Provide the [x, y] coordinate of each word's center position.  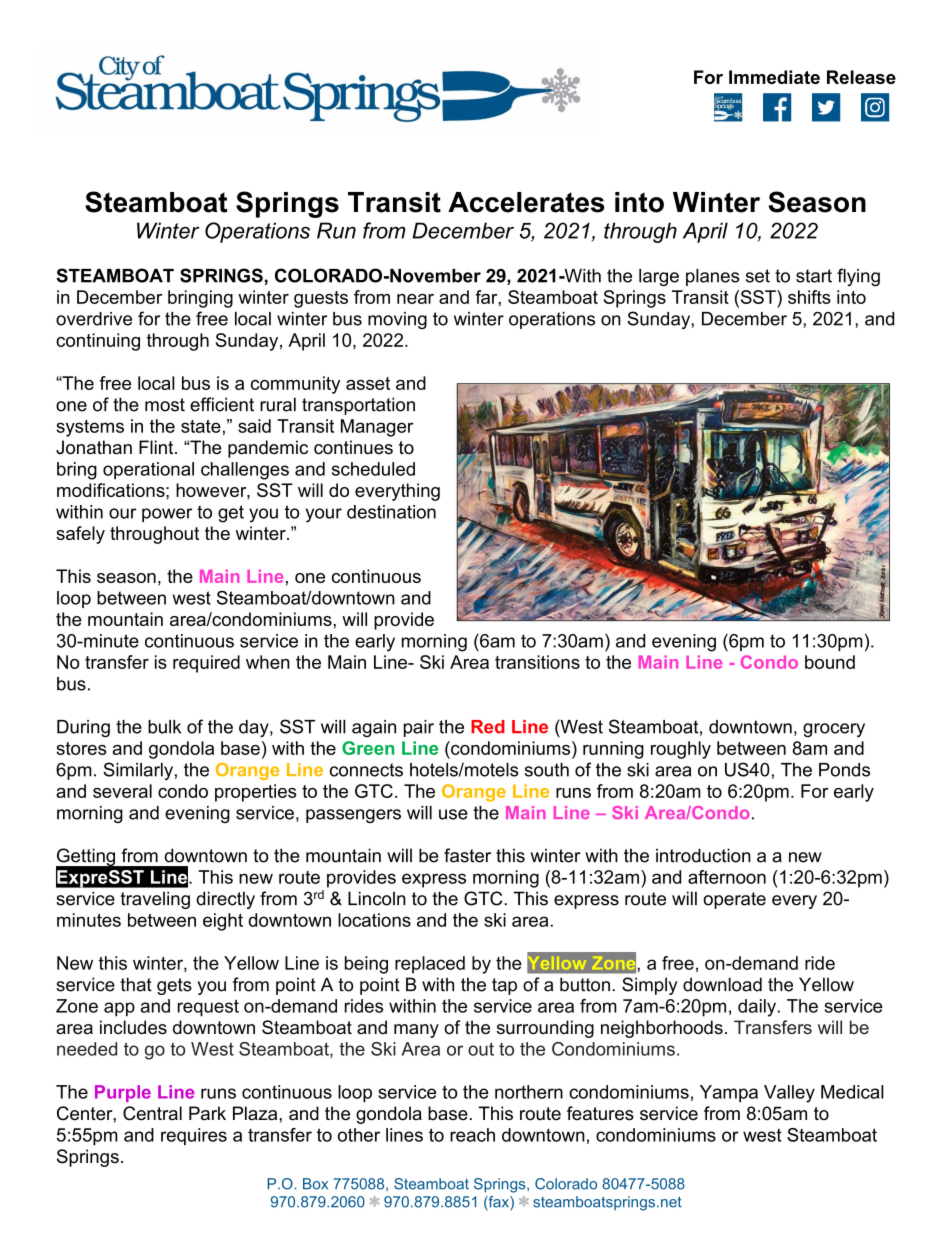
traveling [155, 900]
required [206, 664]
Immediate [774, 77]
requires [194, 1137]
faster [467, 855]
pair [419, 728]
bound [830, 662]
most [165, 405]
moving [397, 320]
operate [734, 900]
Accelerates [526, 202]
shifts [809, 297]
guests [321, 299]
